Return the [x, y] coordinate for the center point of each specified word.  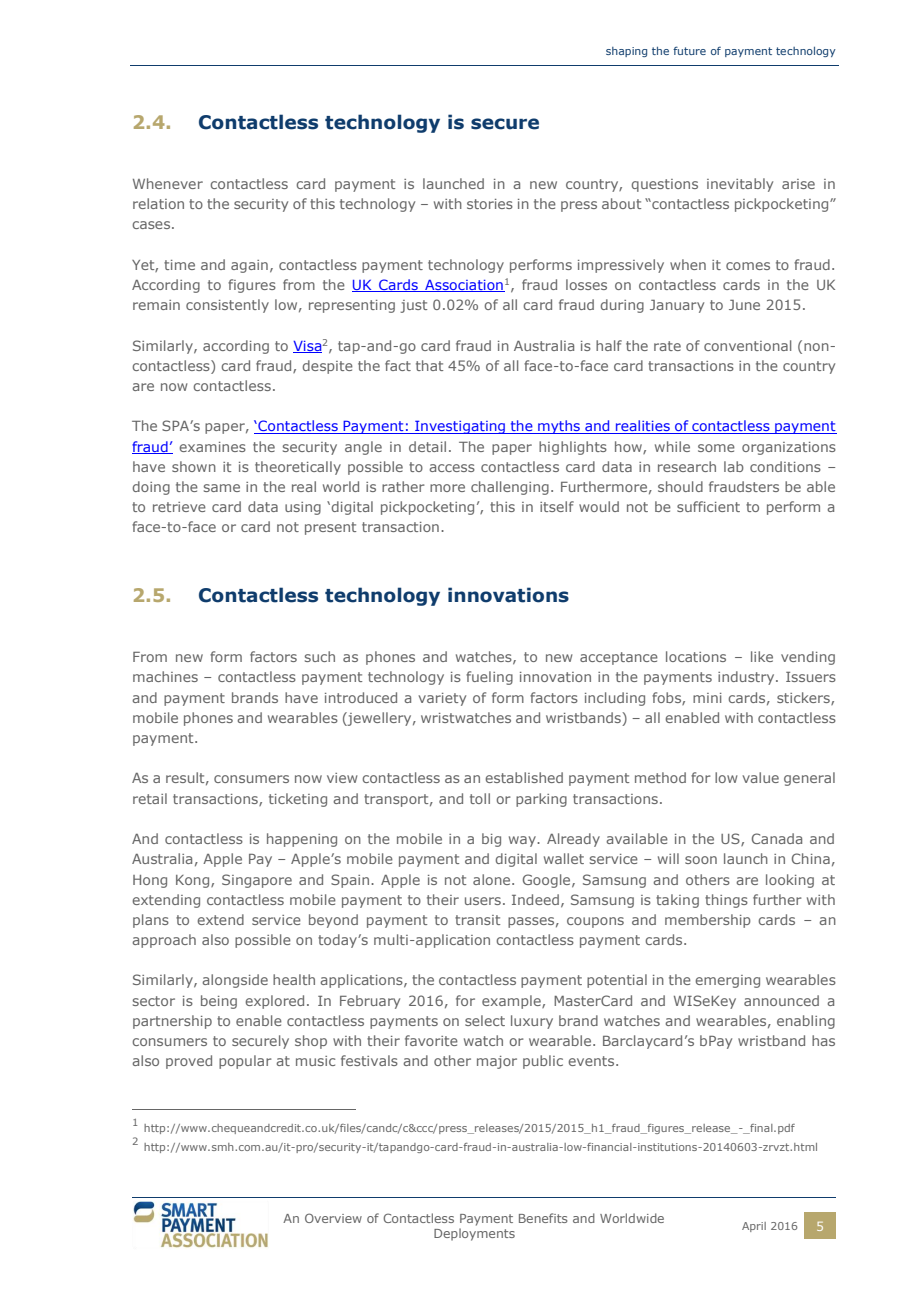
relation [158, 203]
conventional [747, 345]
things [726, 901]
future [689, 50]
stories [490, 204]
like [762, 656]
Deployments [474, 1234]
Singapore [257, 881]
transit [477, 920]
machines [165, 676]
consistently [227, 306]
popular [245, 1062]
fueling [489, 678]
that [429, 365]
